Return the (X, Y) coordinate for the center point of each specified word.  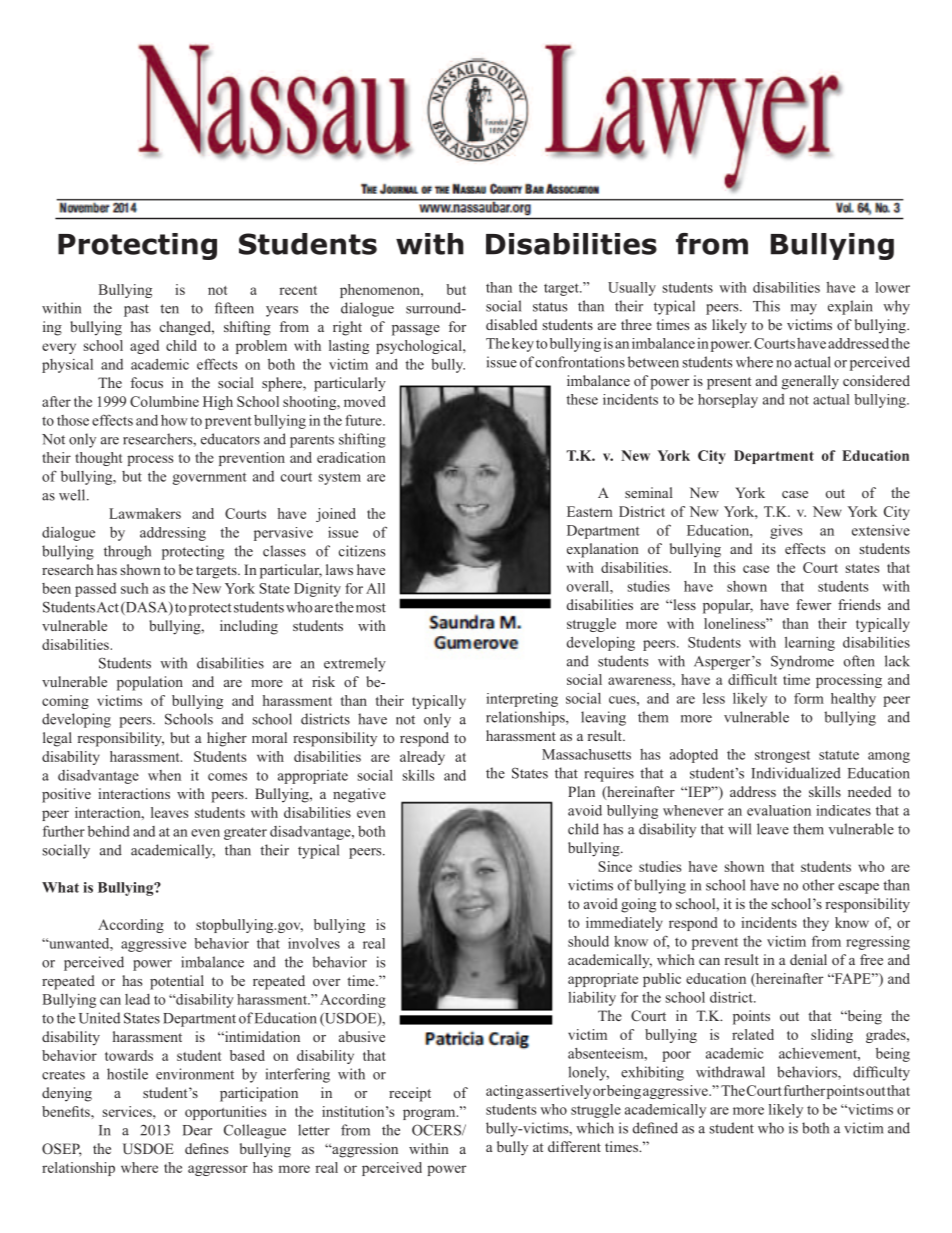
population (150, 683)
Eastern (590, 511)
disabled (511, 324)
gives (786, 532)
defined (655, 1128)
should (588, 941)
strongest (782, 756)
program (430, 1114)
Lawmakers (145, 513)
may (804, 309)
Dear (197, 1130)
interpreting (522, 700)
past (136, 310)
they (816, 924)
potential (177, 982)
